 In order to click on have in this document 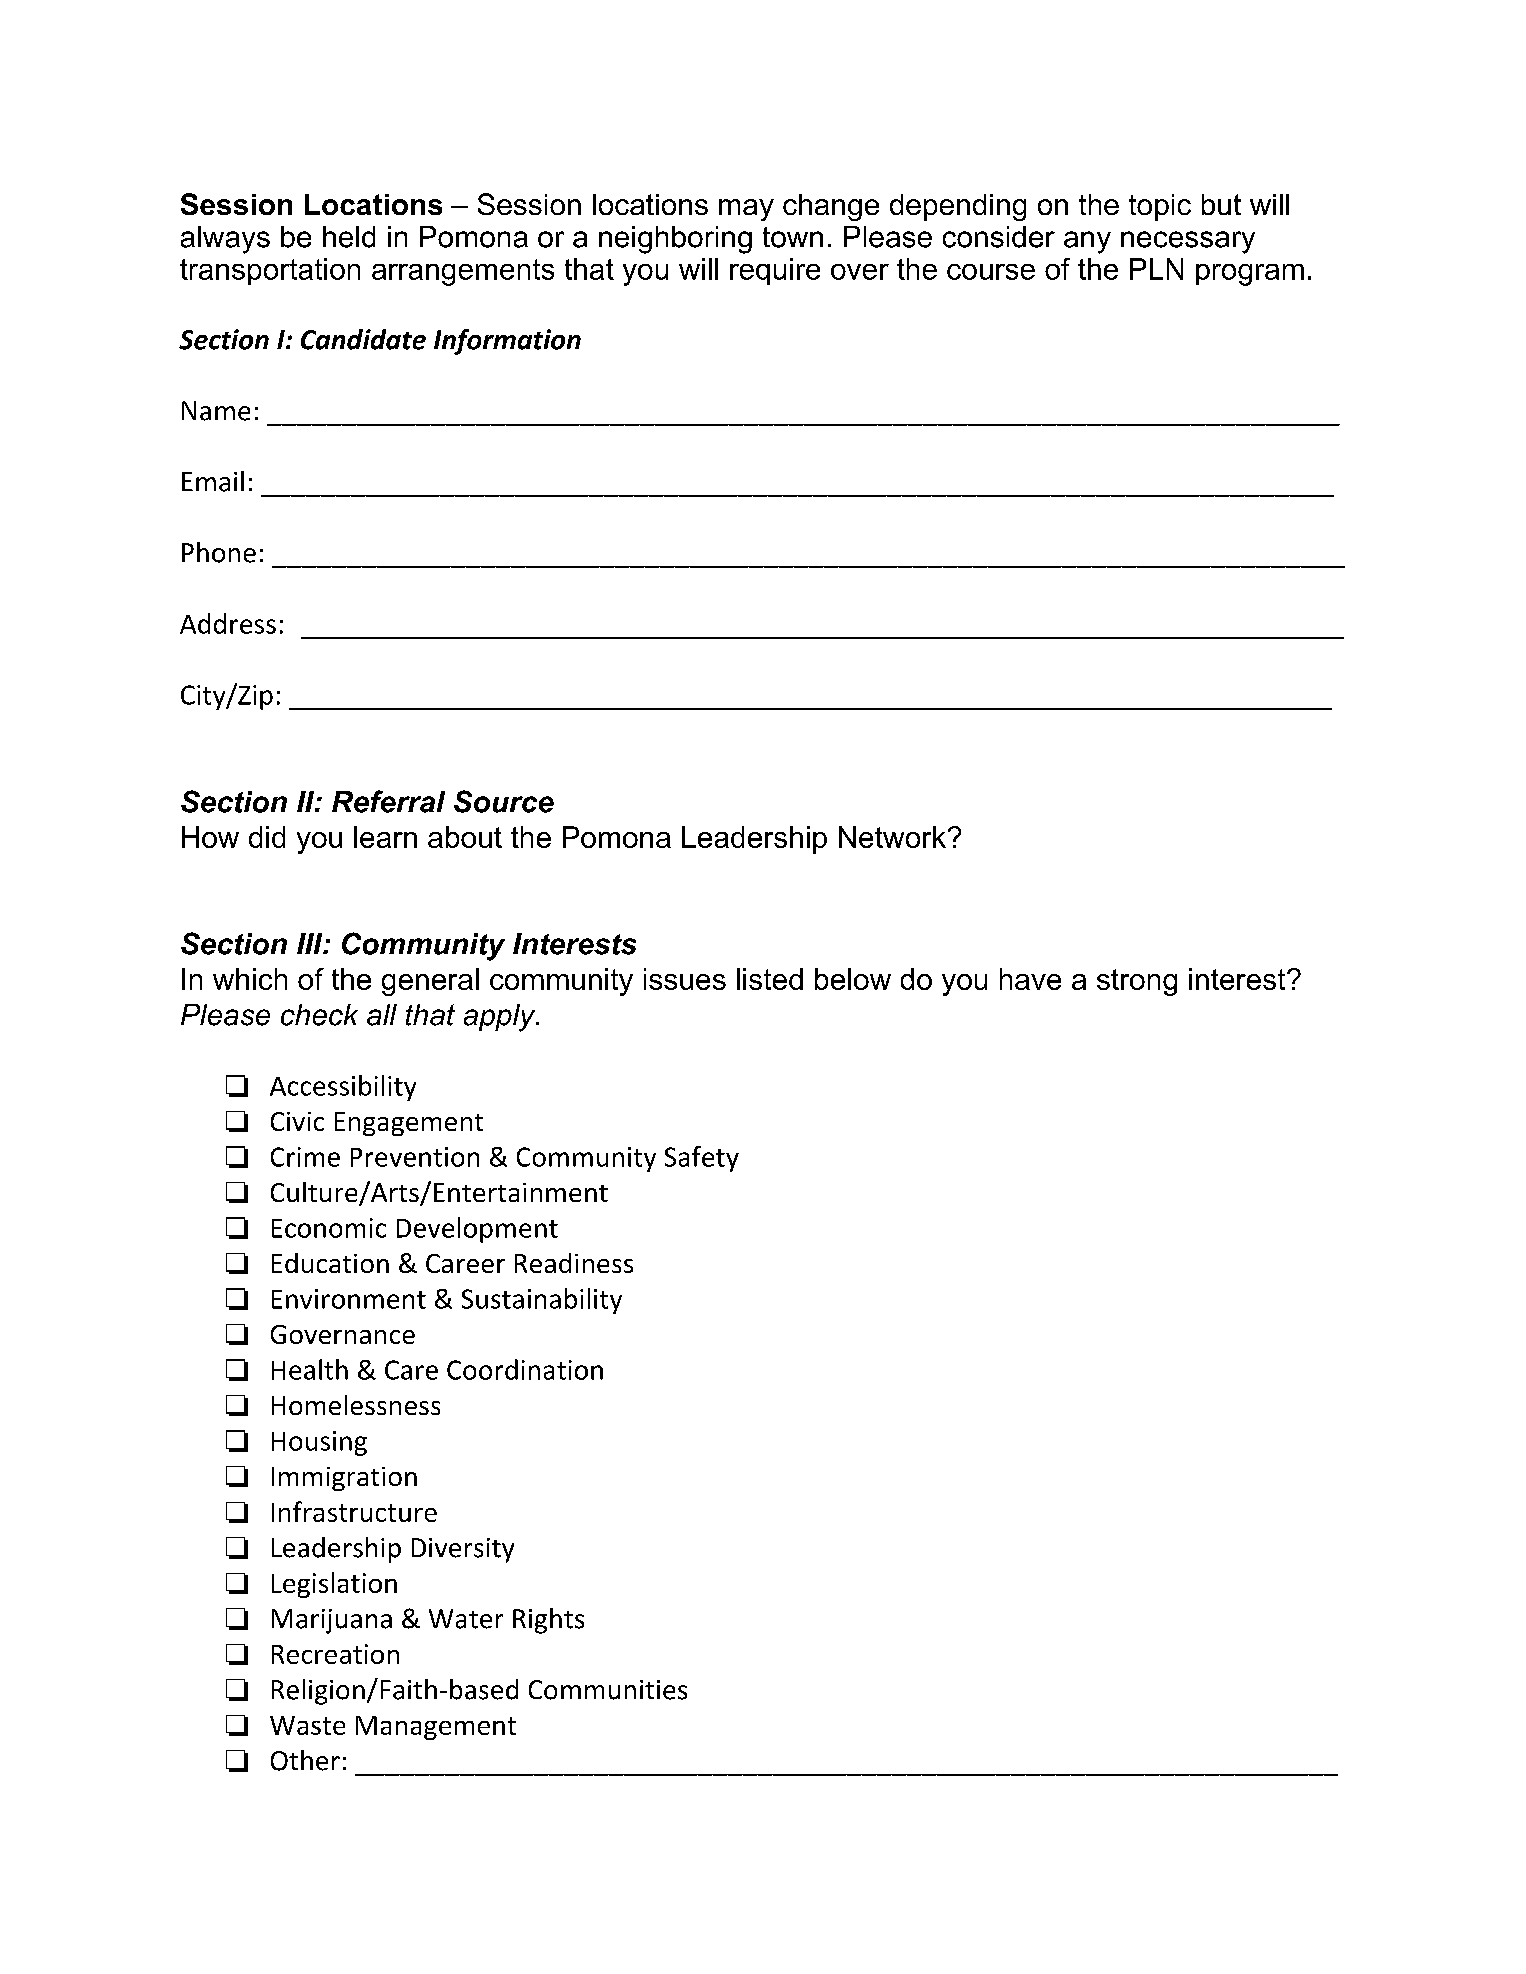, I will do `click(1030, 979)`.
